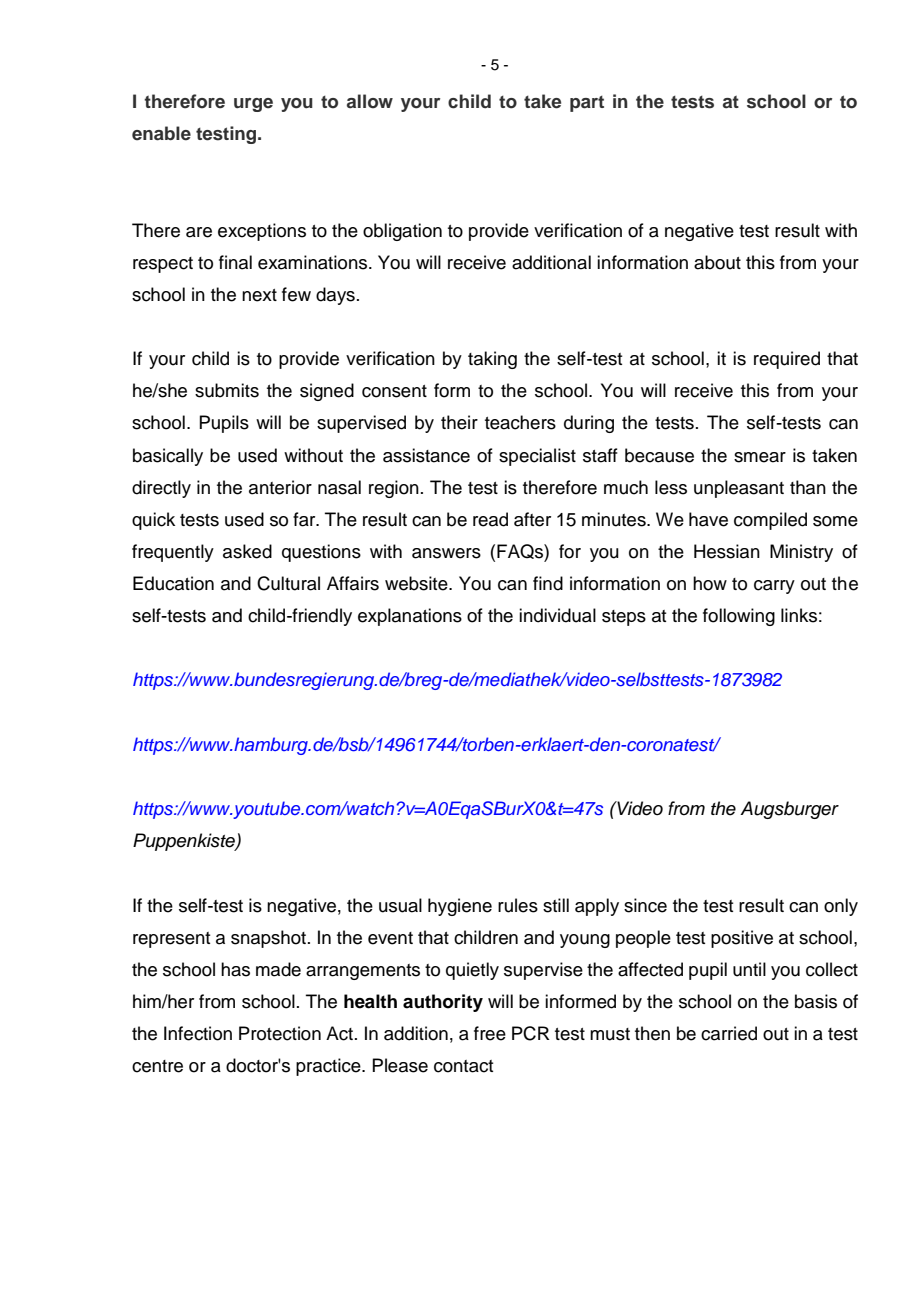 The width and height of the screenshot is (924, 1308). Describe the element at coordinates (247, 551) in the screenshot. I see `asked` at that location.
